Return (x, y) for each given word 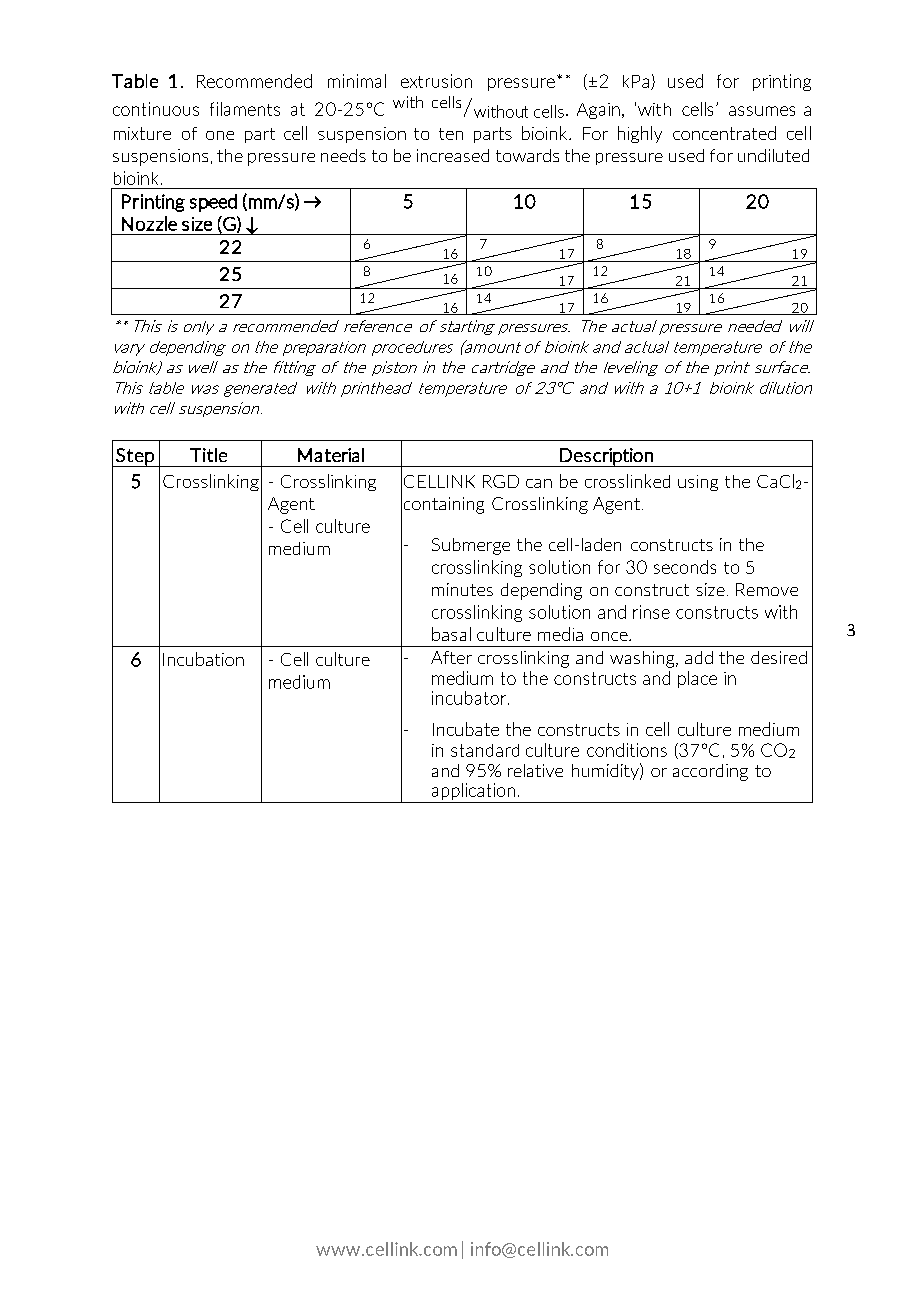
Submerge (471, 546)
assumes (762, 111)
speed (213, 203)
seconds (685, 567)
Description (606, 457)
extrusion (436, 81)
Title (208, 455)
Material (331, 455)
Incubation (203, 659)
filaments (245, 109)
